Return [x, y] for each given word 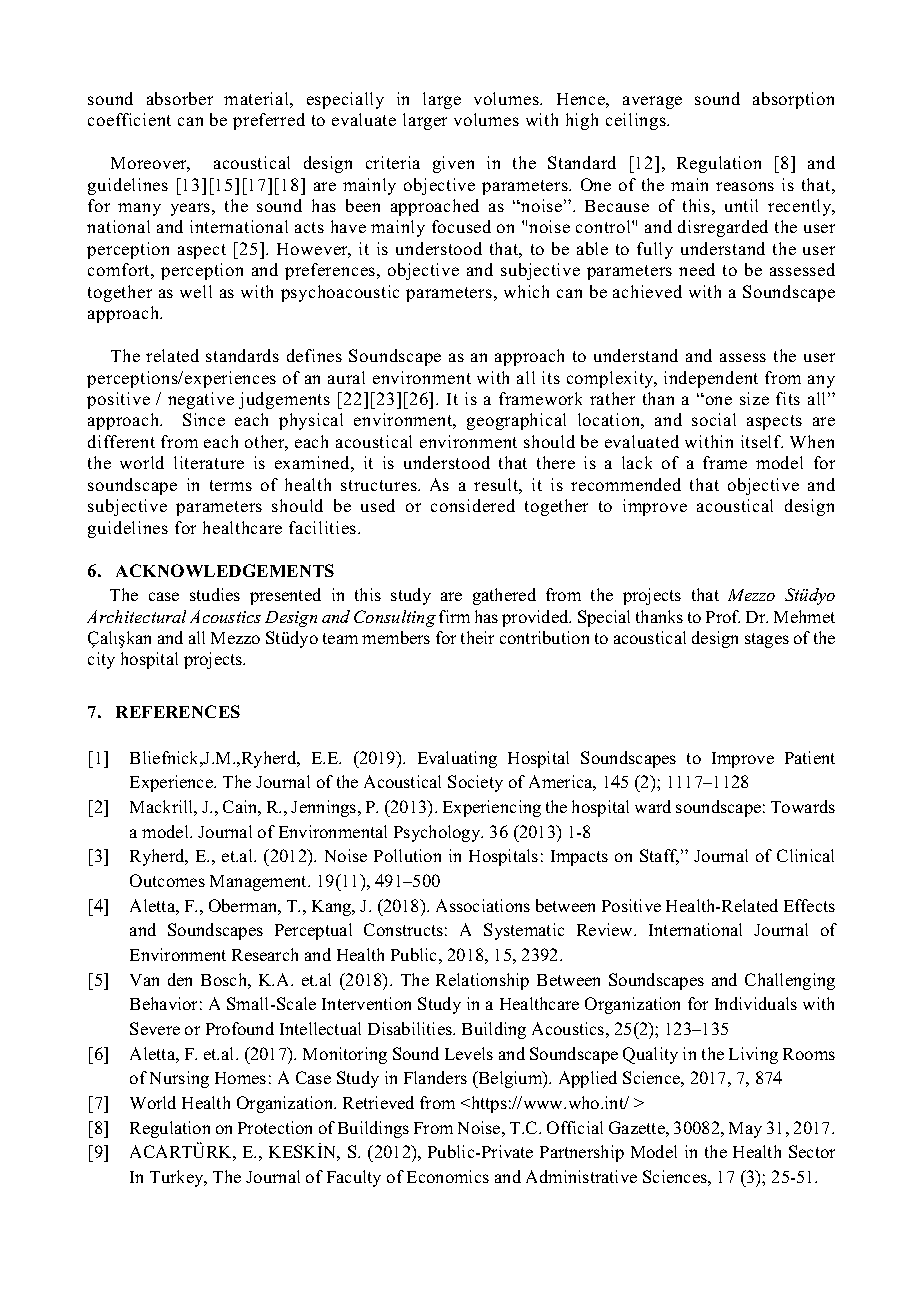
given [453, 164]
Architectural [136, 616]
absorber [180, 98]
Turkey [178, 1178]
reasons [745, 186]
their [477, 637]
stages [767, 640]
